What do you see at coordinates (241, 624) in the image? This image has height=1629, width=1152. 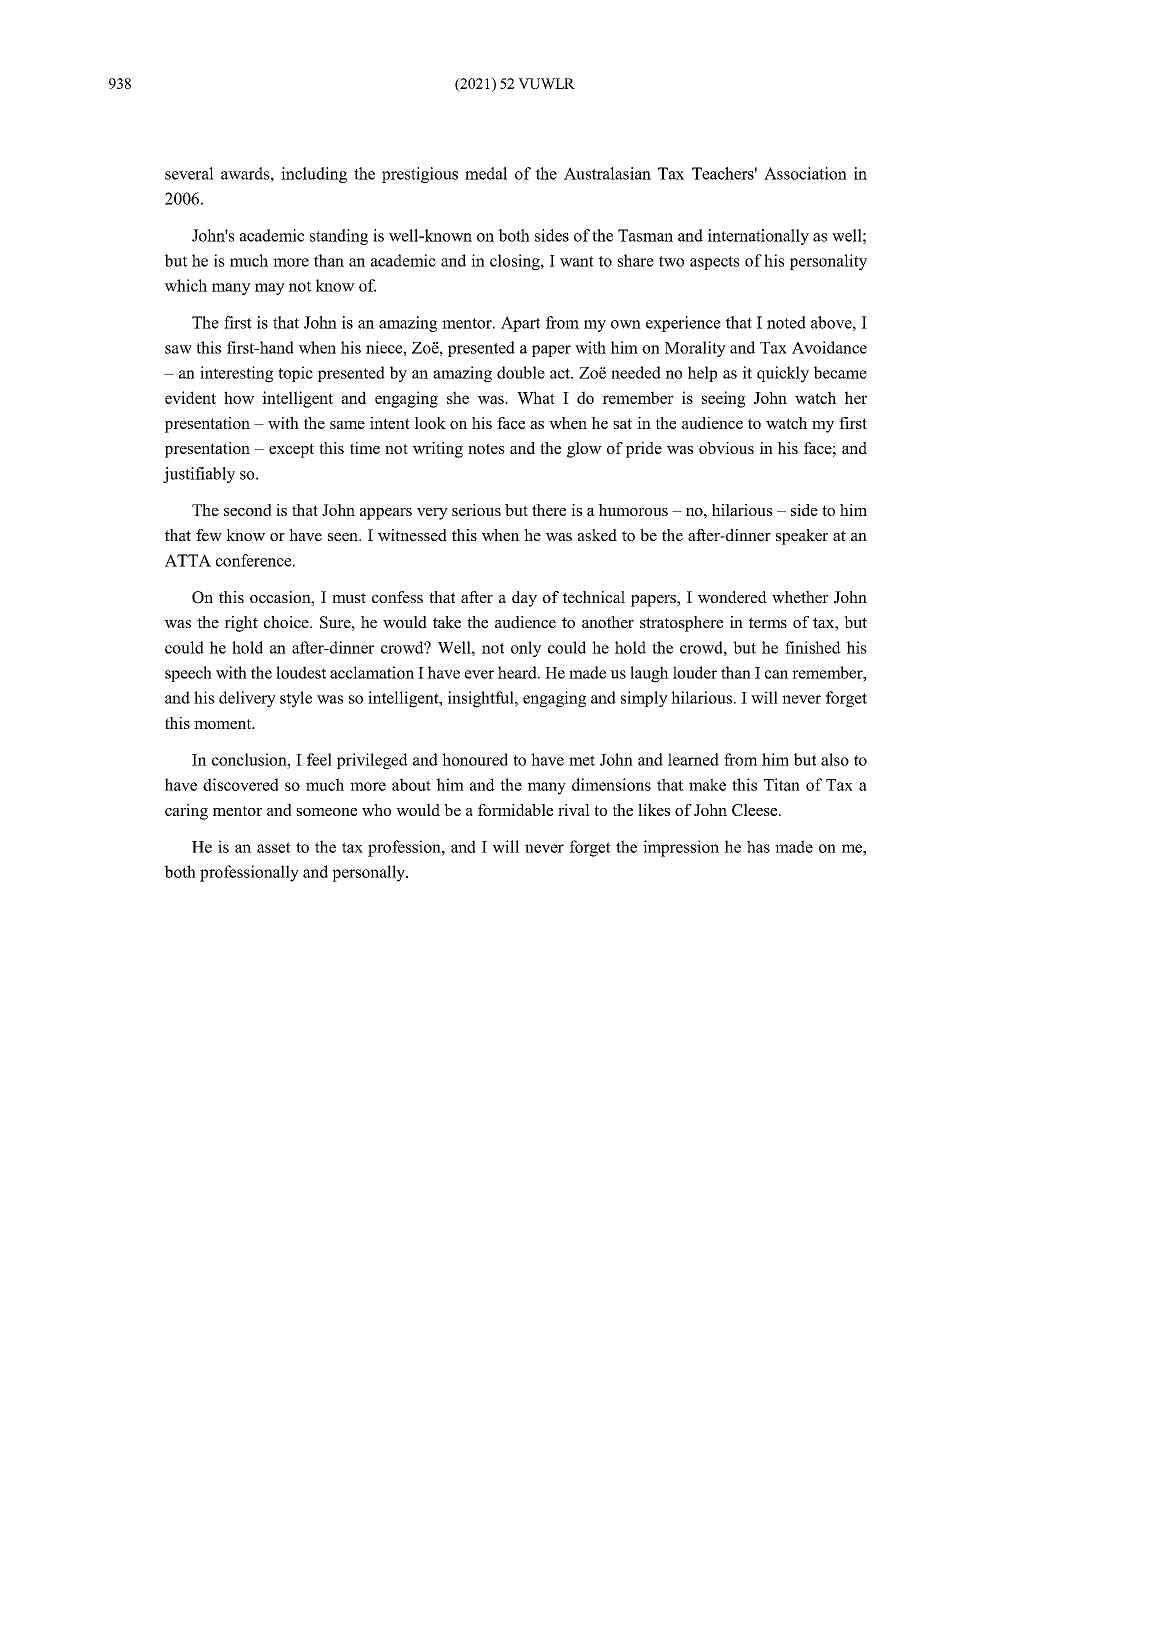 I see `right` at bounding box center [241, 624].
